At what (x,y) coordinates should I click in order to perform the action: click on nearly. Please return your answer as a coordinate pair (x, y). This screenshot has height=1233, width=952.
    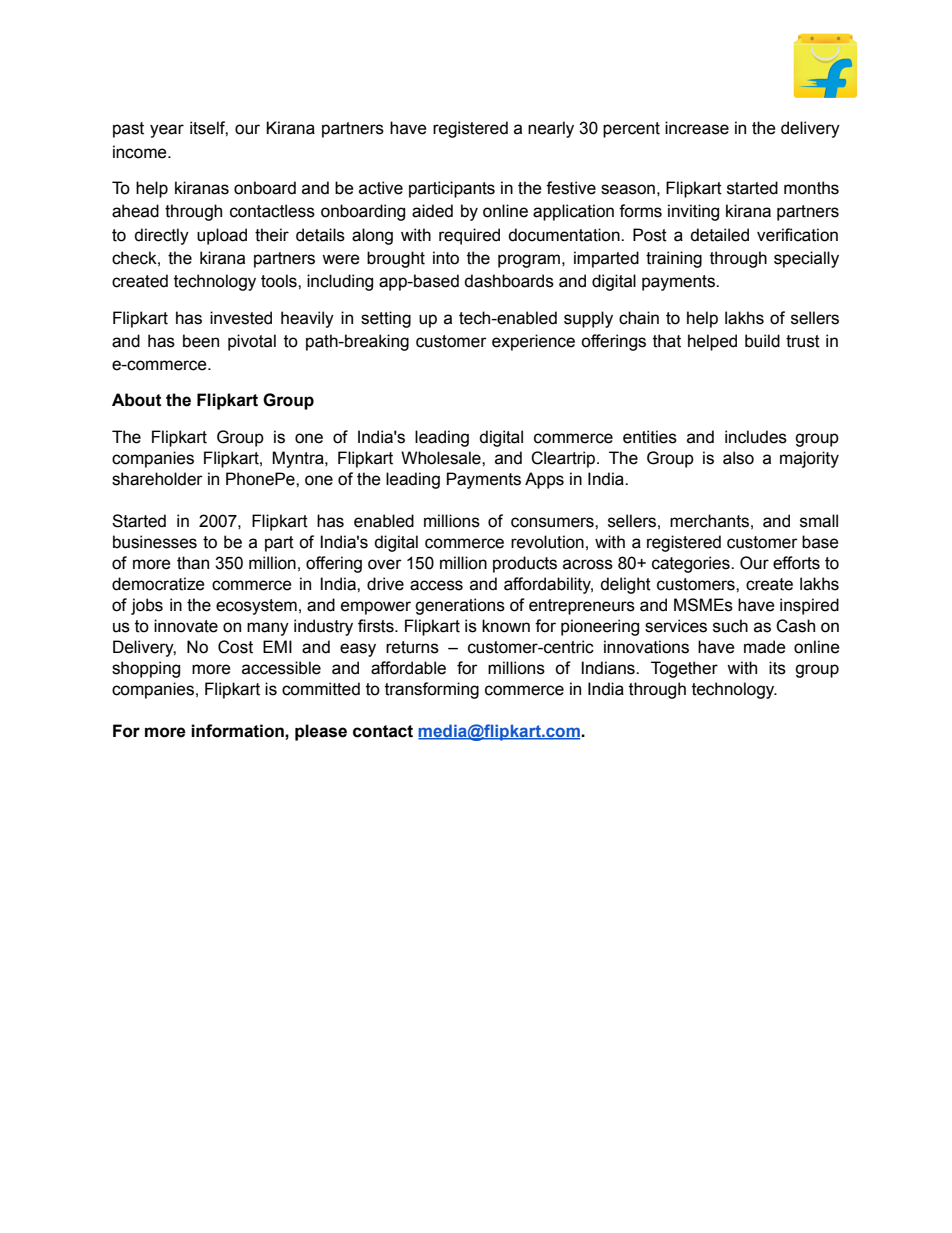
    Looking at the image, I should click on (551, 129).
